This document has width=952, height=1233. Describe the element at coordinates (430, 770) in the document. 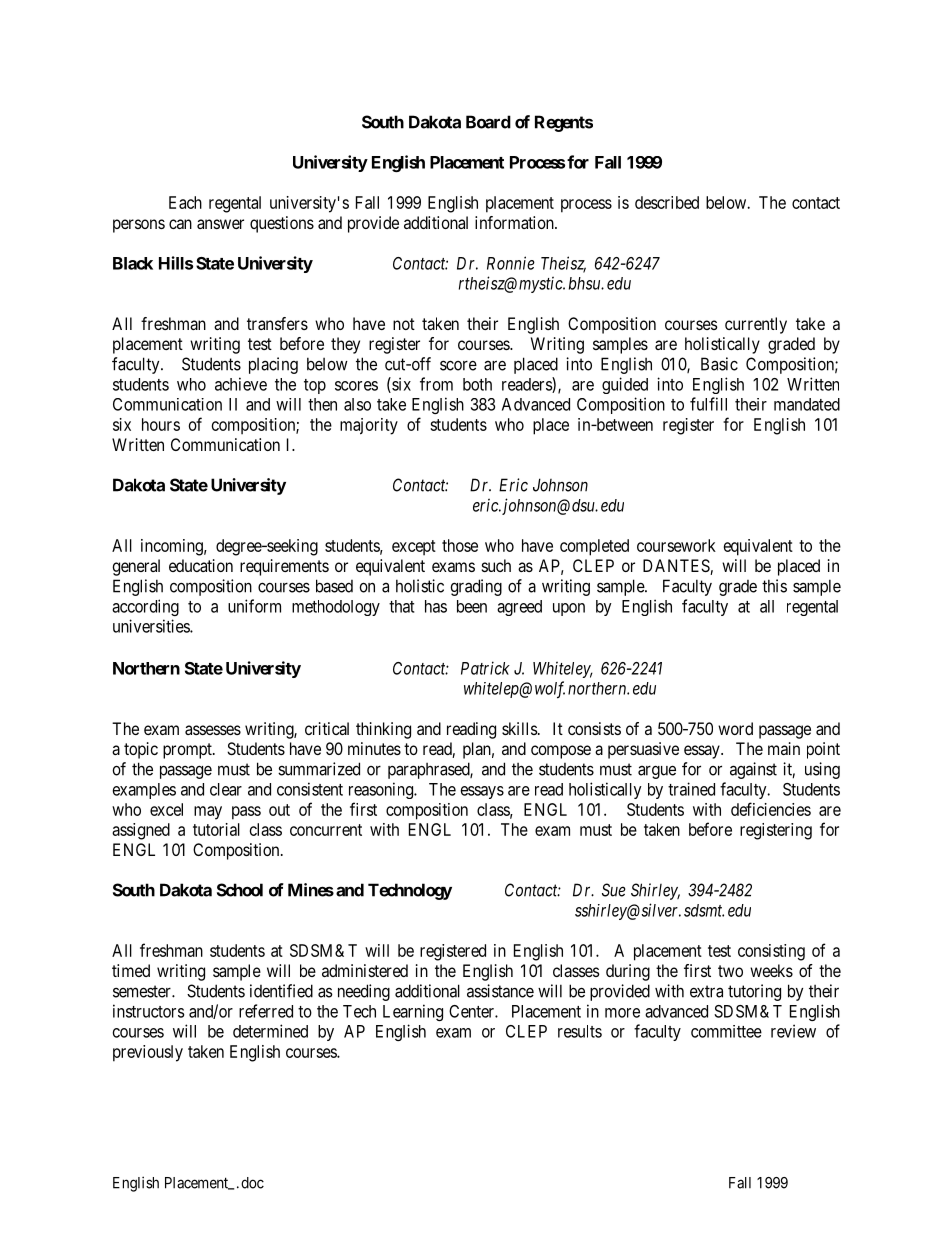

I see `paraphrased` at that location.
